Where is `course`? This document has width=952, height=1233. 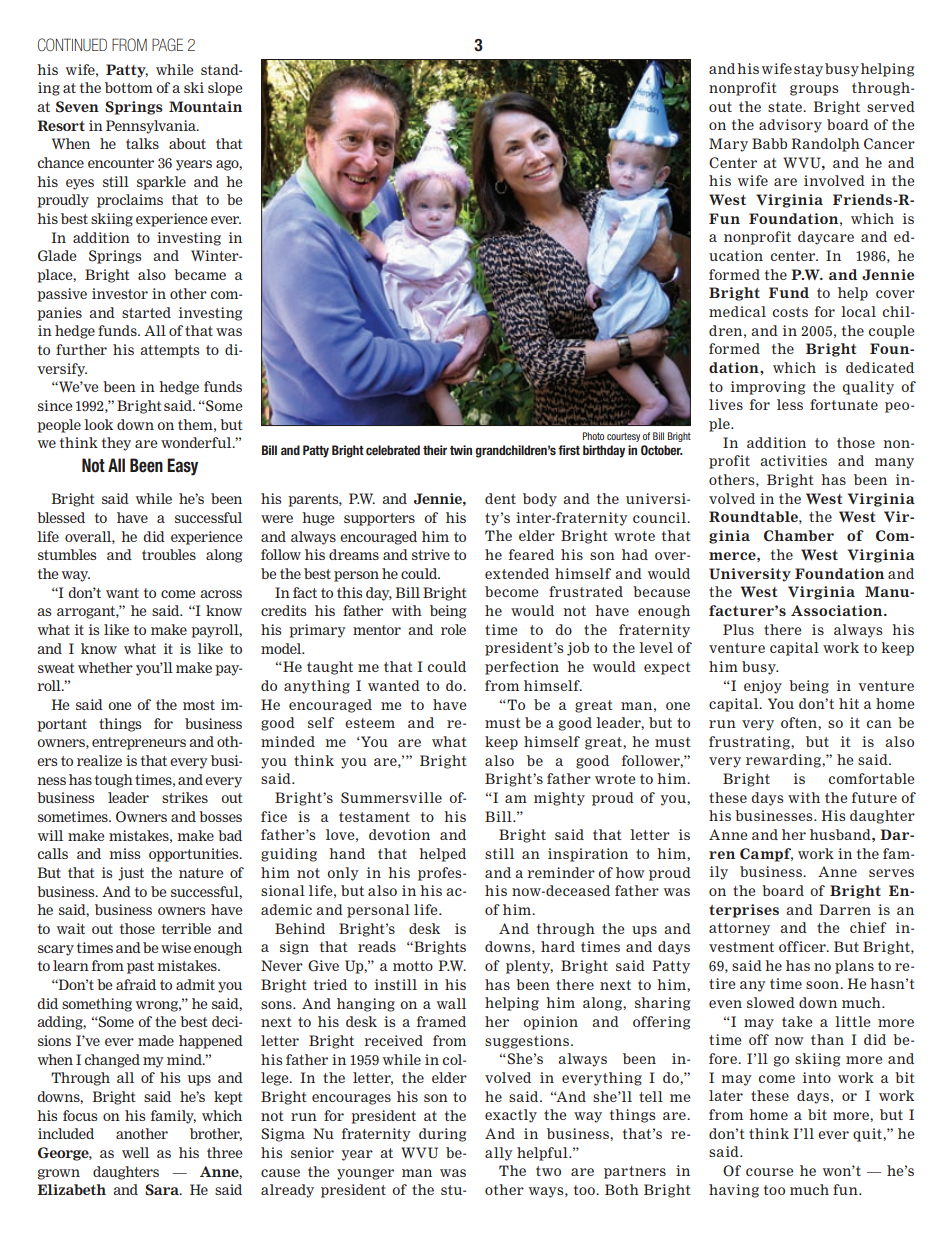
course is located at coordinates (770, 1172).
